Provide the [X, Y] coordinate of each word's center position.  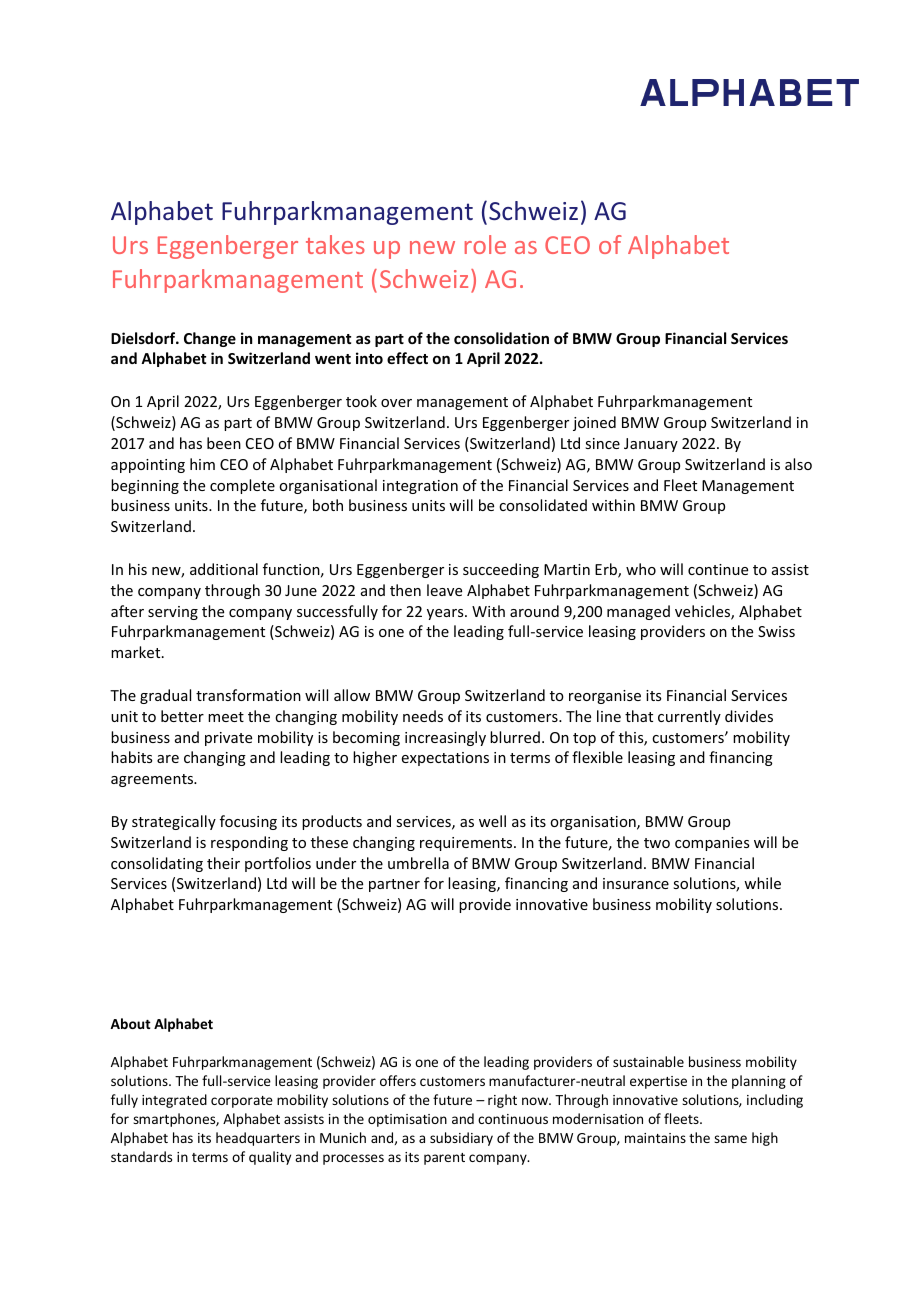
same [730, 1139]
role [485, 244]
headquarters [258, 1139]
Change [210, 339]
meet [226, 717]
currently [689, 717]
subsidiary [461, 1139]
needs [423, 716]
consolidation [501, 338]
